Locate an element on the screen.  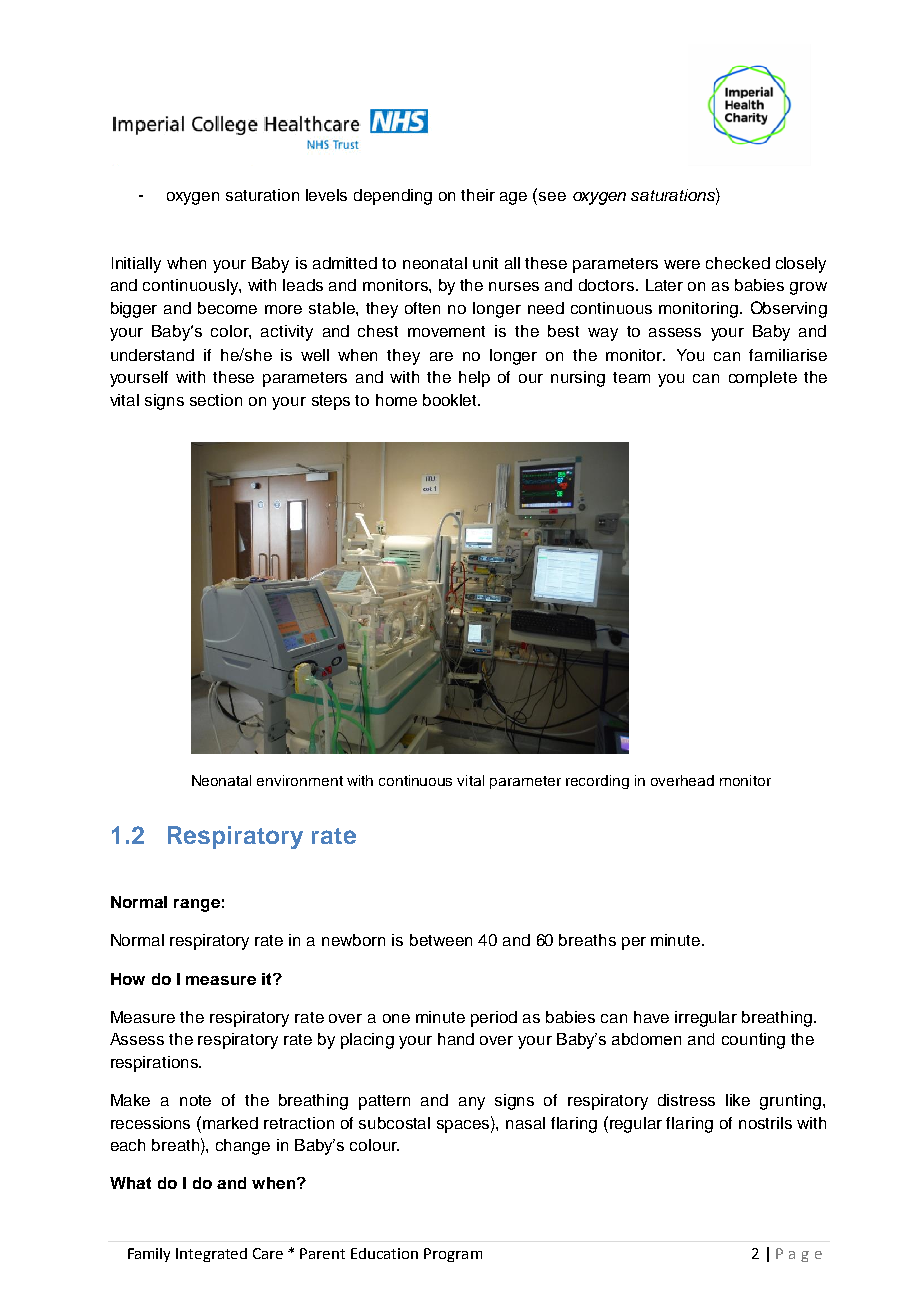
Initially is located at coordinates (136, 265).
